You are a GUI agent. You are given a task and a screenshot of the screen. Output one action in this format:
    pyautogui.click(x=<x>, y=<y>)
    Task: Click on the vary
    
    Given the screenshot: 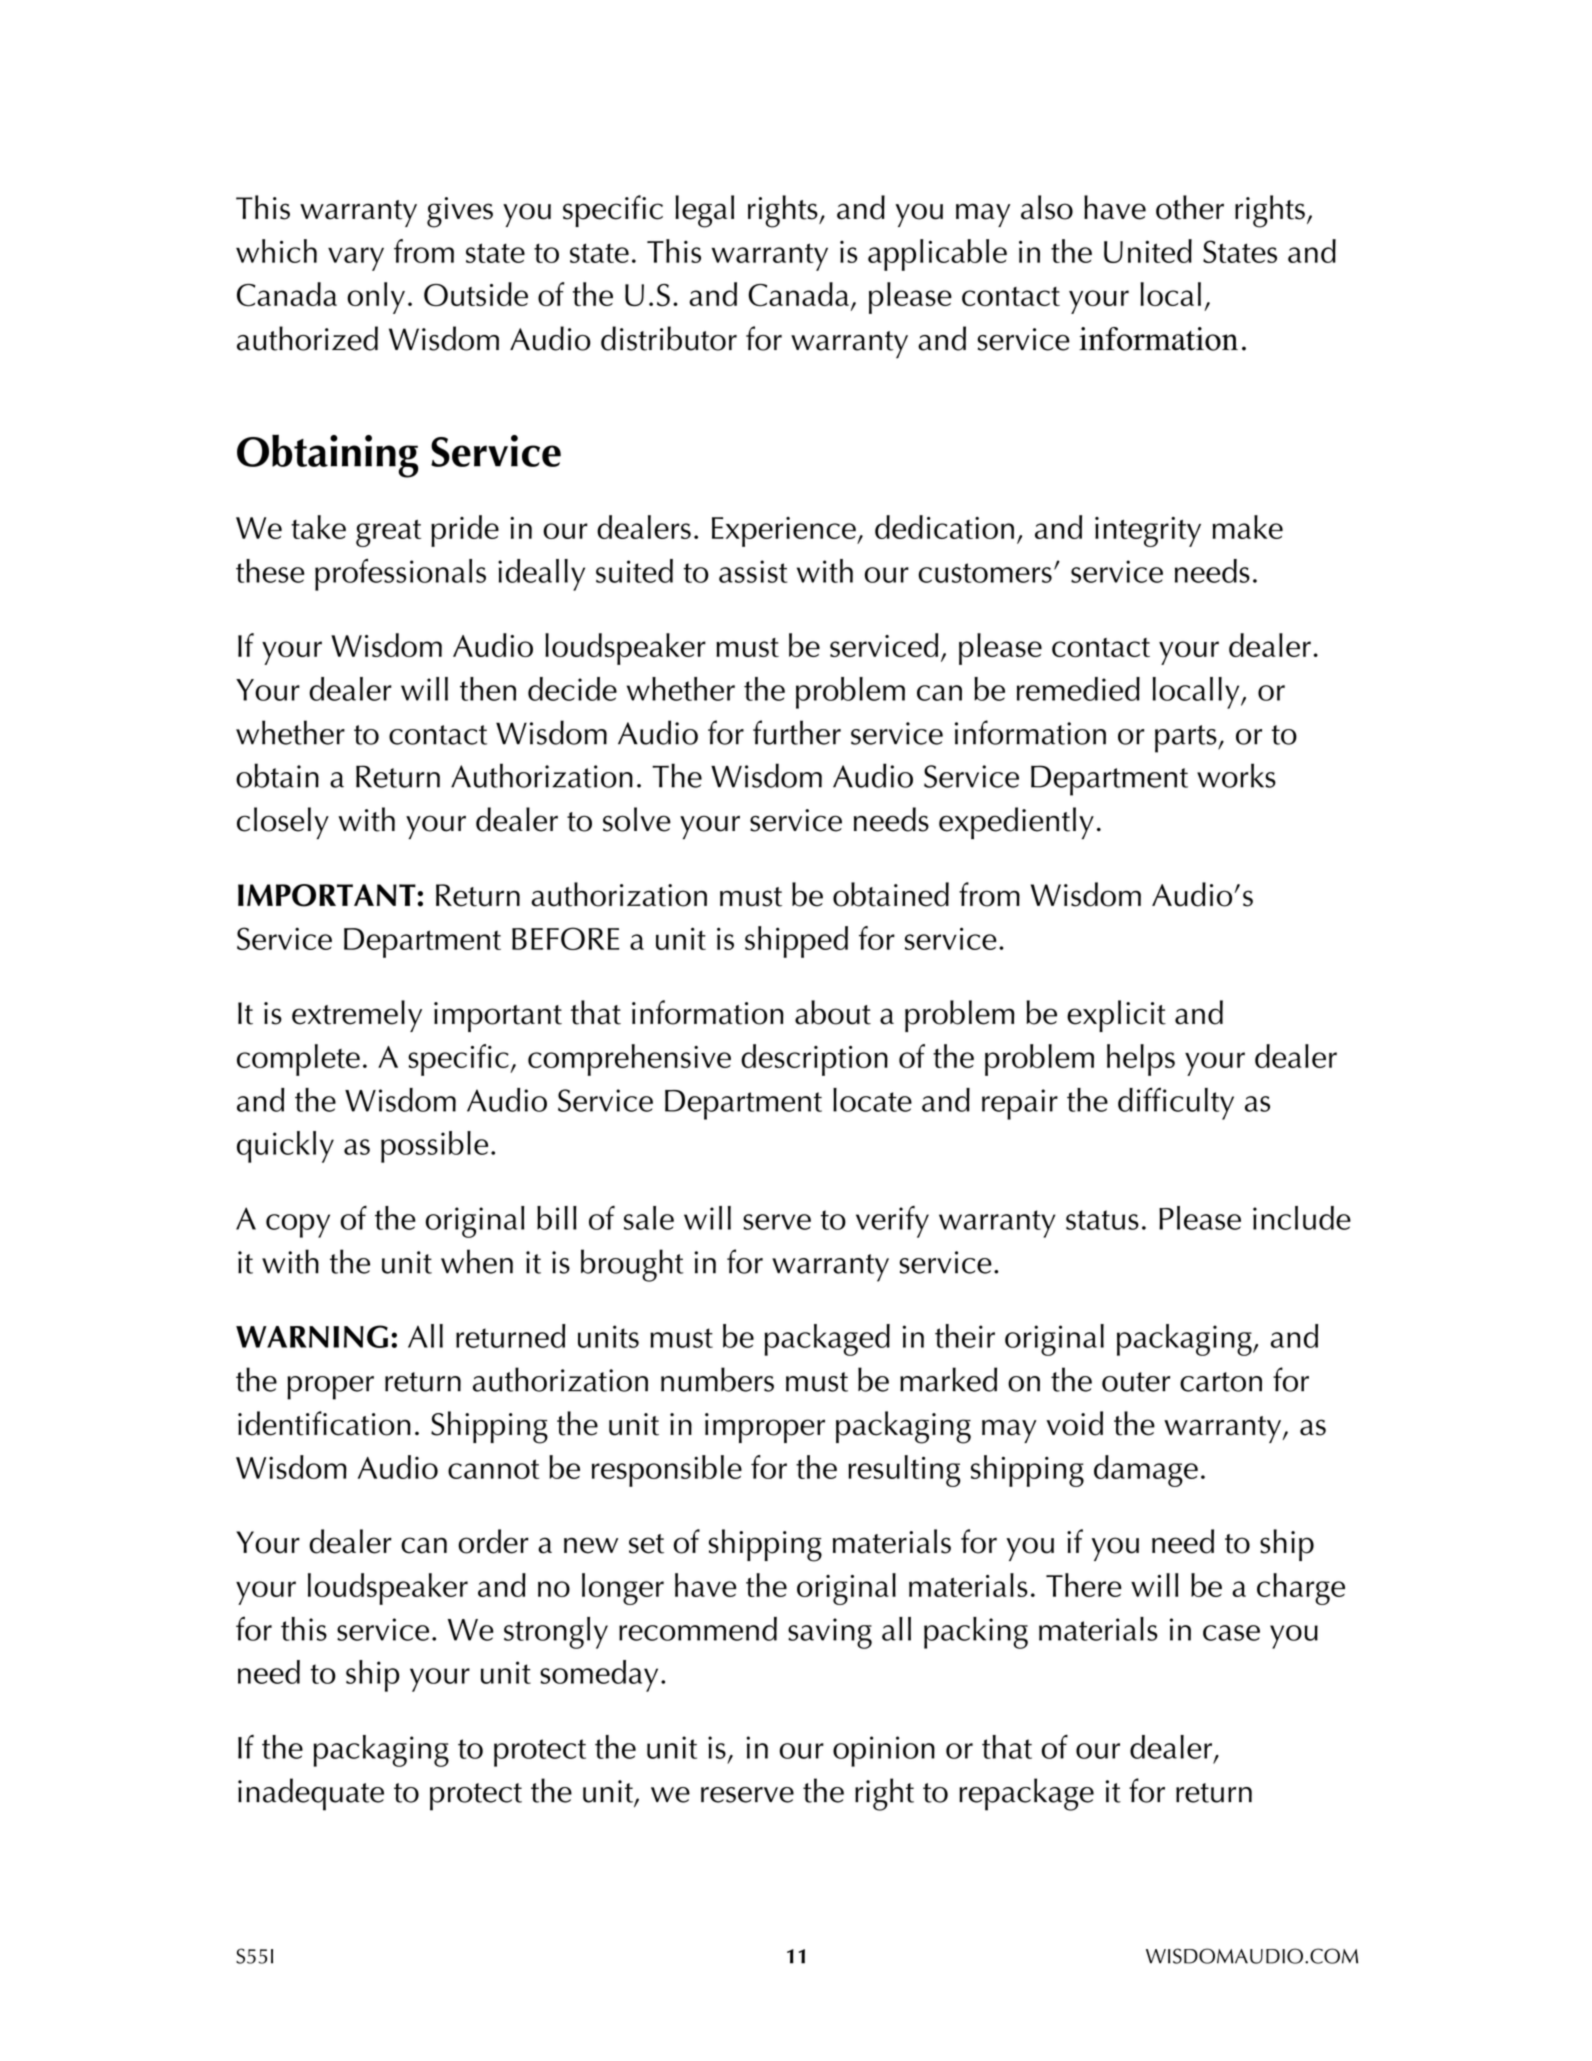 What is the action you would take?
    pyautogui.click(x=356, y=259)
